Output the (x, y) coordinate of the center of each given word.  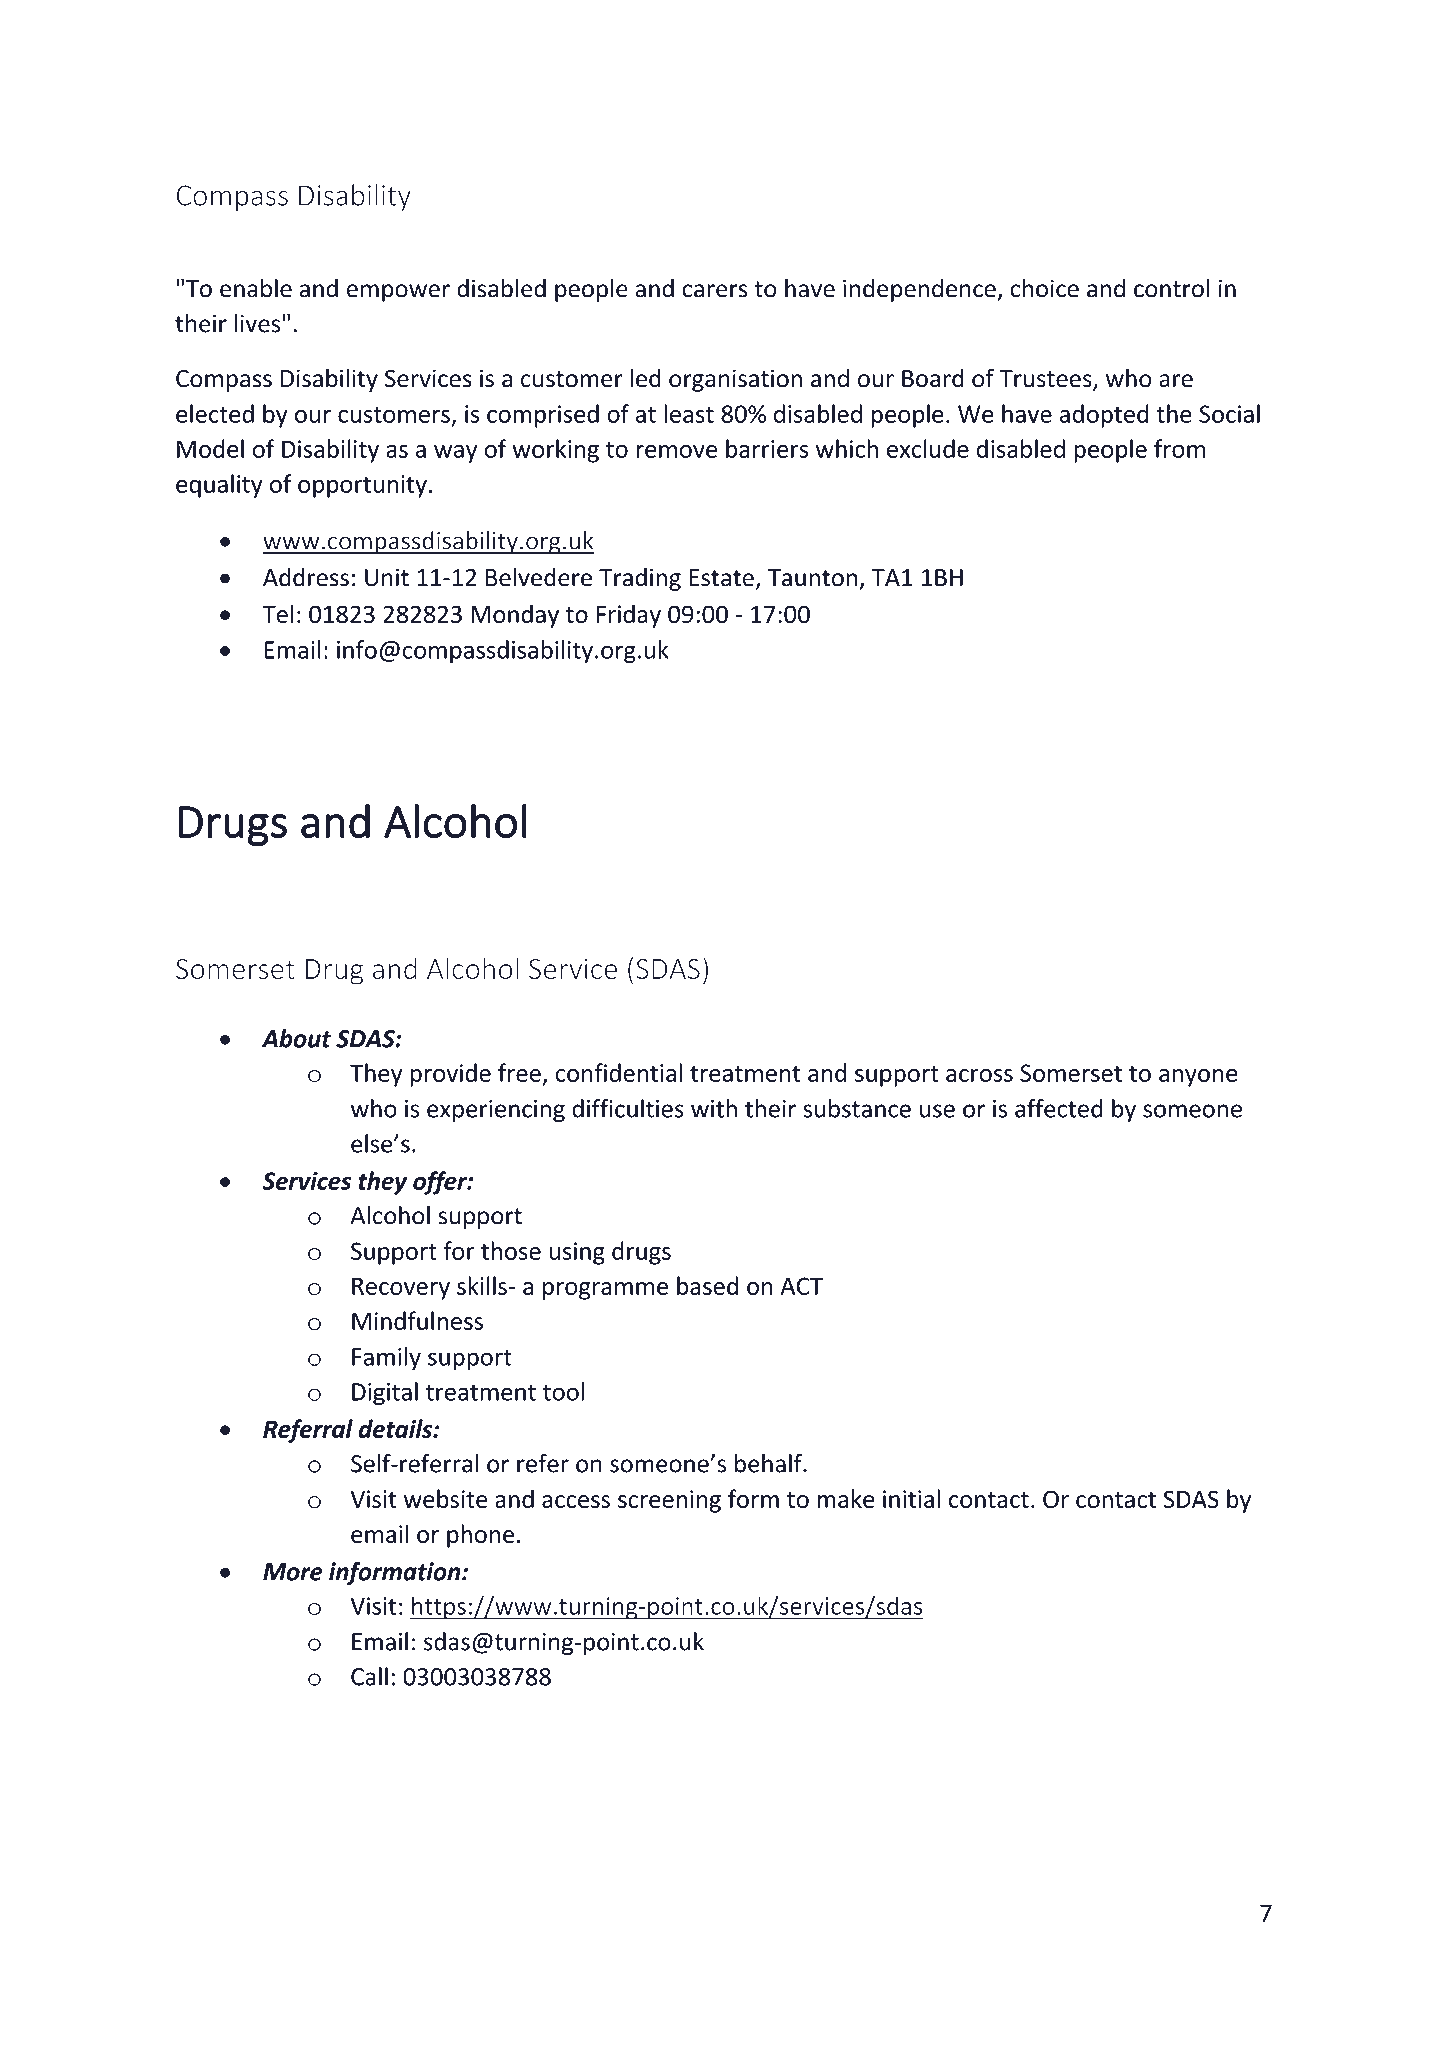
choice (1044, 288)
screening (669, 1501)
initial (911, 1498)
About (296, 1038)
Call (369, 1676)
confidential (618, 1072)
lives (257, 323)
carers (715, 291)
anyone (1198, 1078)
